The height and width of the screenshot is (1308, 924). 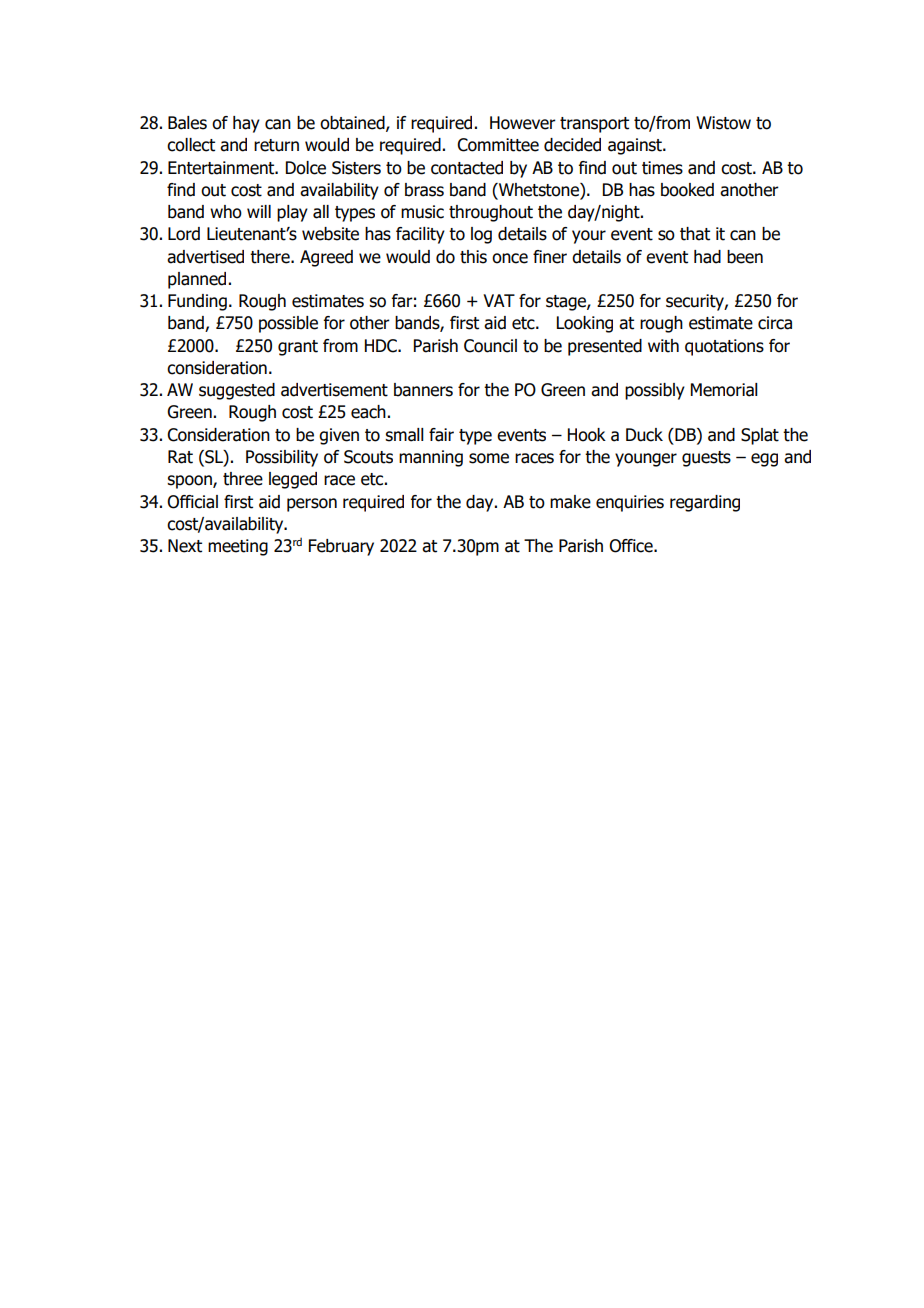 I want to click on meeting, so click(x=238, y=547).
